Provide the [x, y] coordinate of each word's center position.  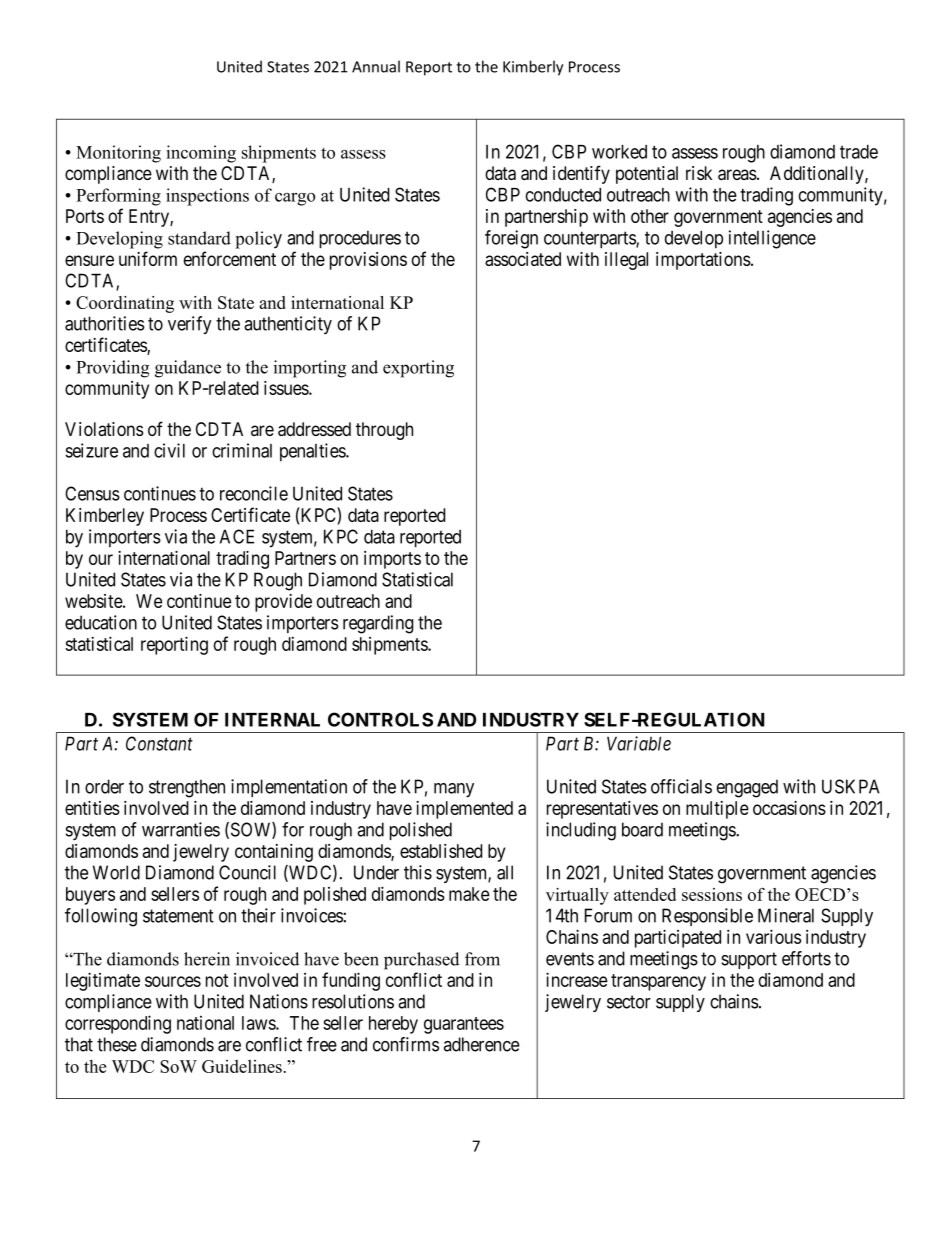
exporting [418, 369]
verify [190, 325]
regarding [378, 624]
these [117, 1044]
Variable [639, 743]
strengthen [187, 788]
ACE [237, 536]
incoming [201, 154]
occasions [789, 808]
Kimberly [533, 68]
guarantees [464, 1025]
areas [737, 174]
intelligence [772, 239]
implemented [464, 810]
